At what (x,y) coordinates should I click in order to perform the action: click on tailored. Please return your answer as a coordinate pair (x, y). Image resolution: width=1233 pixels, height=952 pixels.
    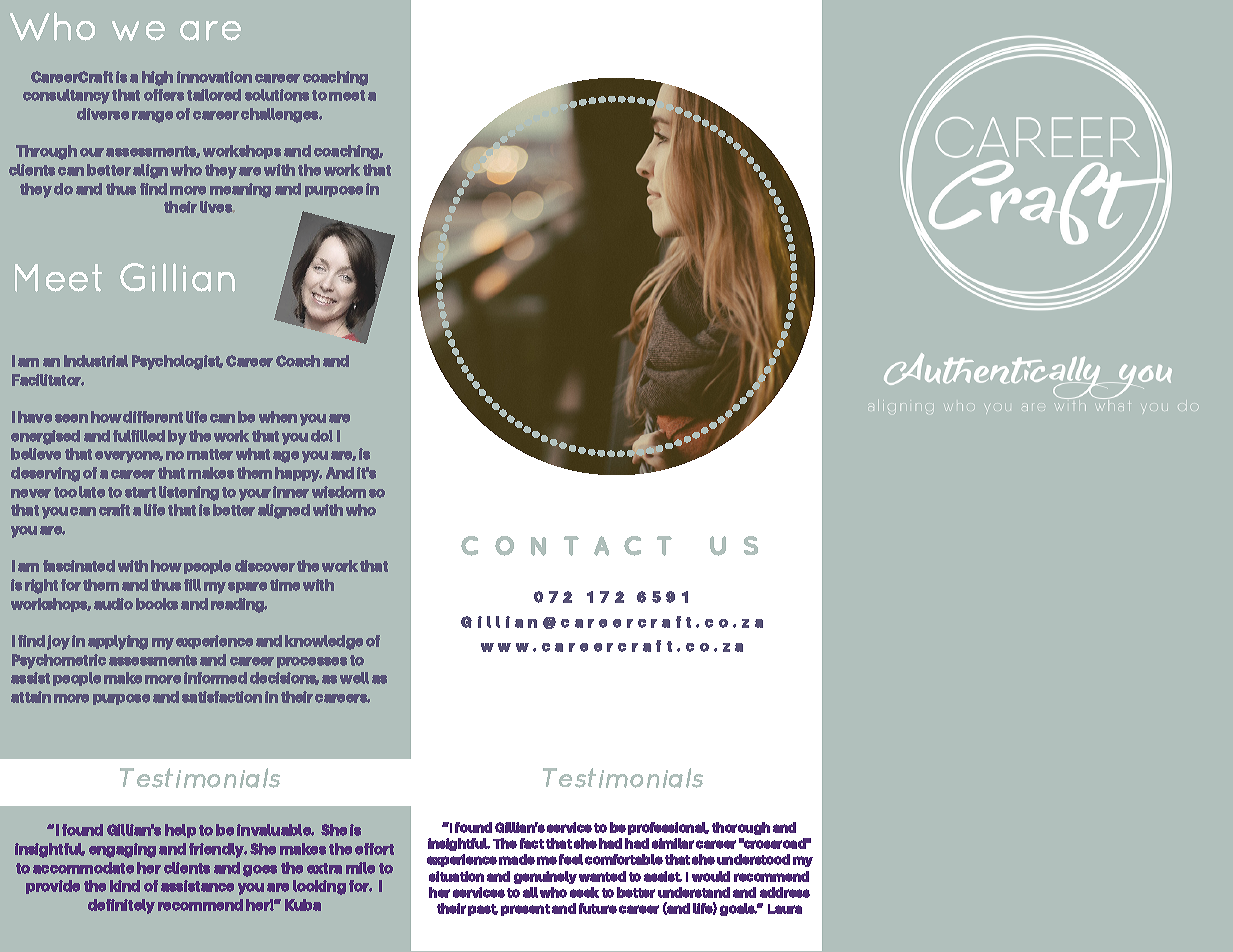
    Looking at the image, I should click on (214, 95).
